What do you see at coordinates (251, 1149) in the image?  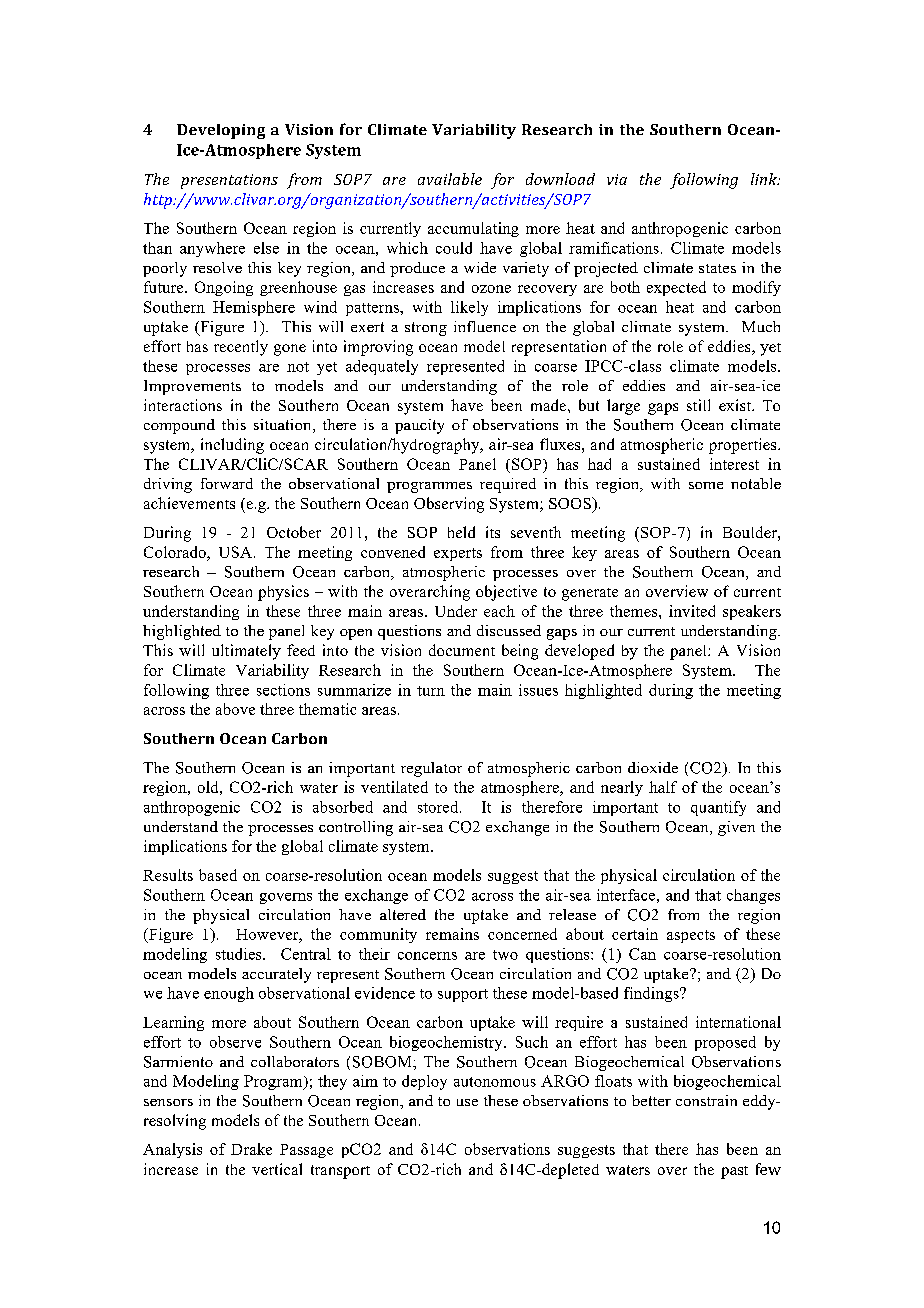 I see `Drake` at bounding box center [251, 1149].
